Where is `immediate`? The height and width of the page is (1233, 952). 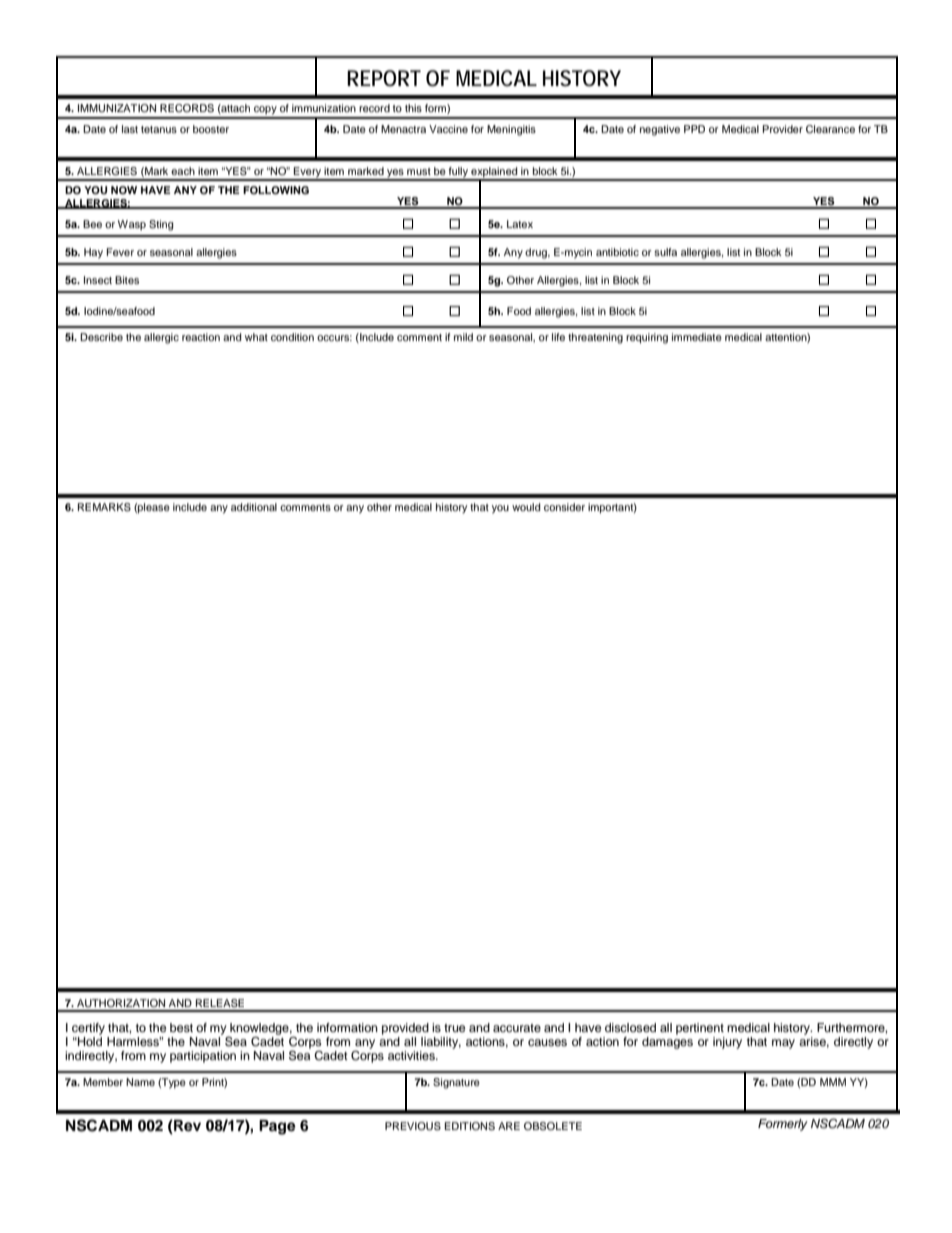
immediate is located at coordinates (697, 337).
